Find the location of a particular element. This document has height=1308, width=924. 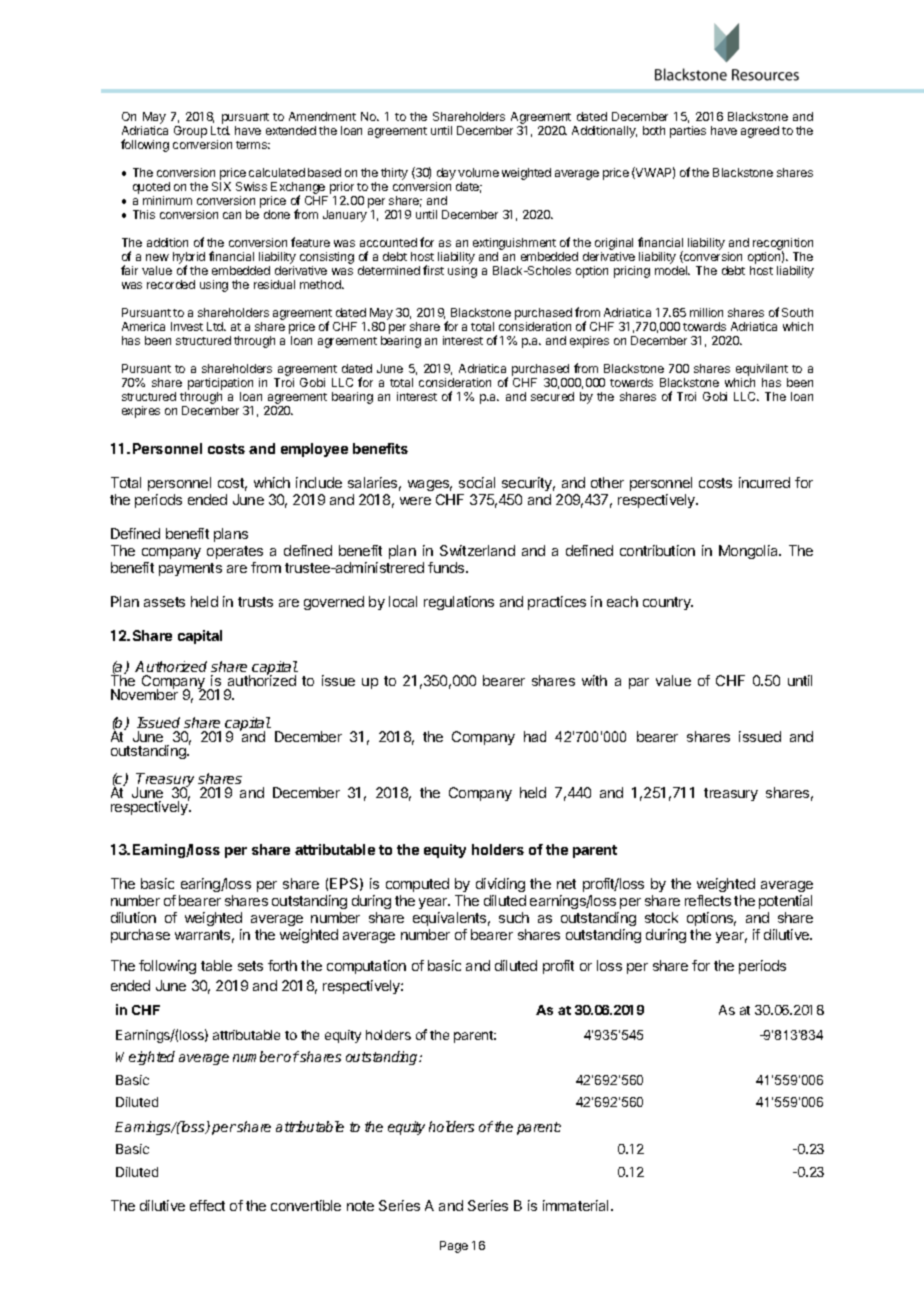

country is located at coordinates (668, 603).
